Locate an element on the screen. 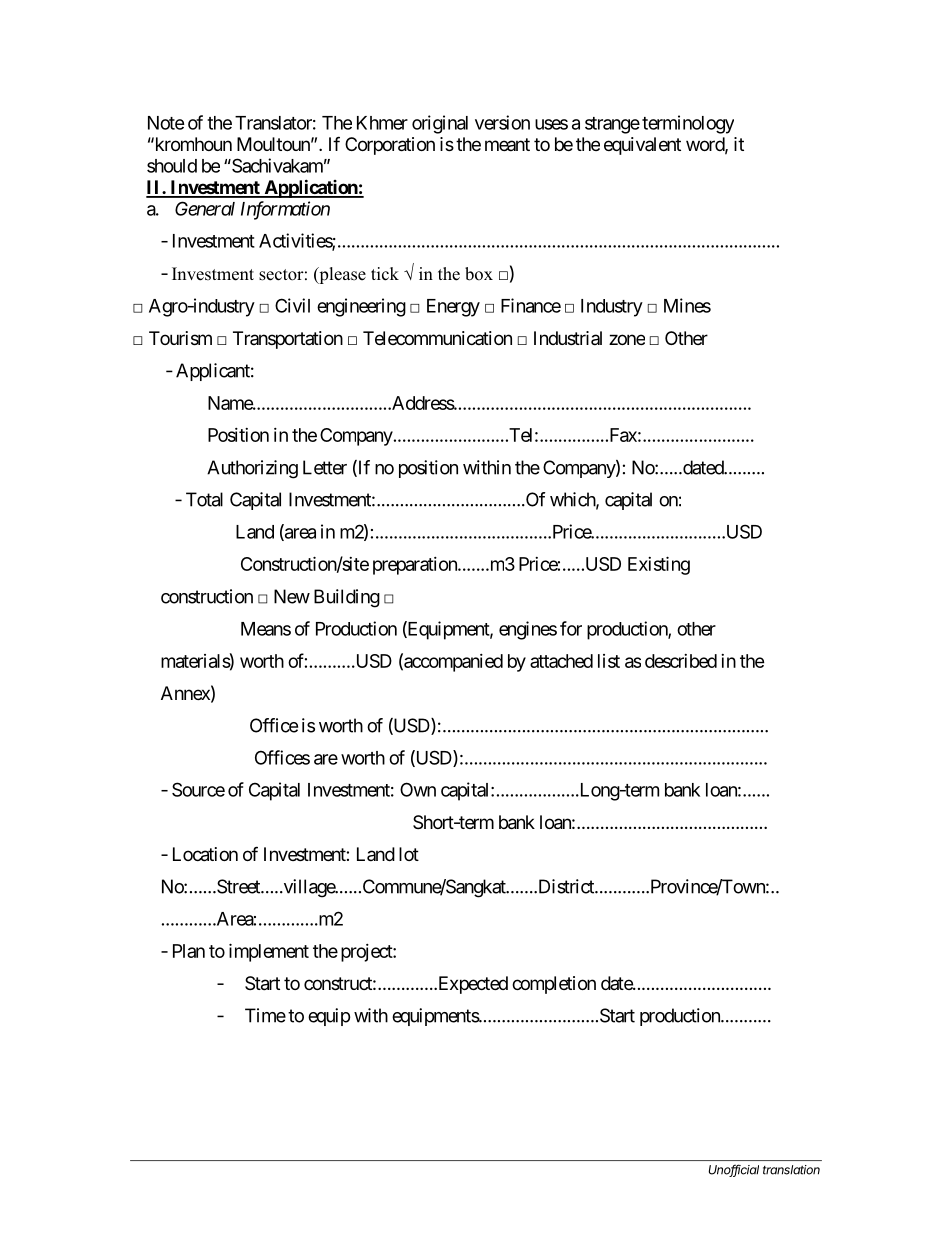 This screenshot has height=1233, width=952. meant is located at coordinates (507, 144).
